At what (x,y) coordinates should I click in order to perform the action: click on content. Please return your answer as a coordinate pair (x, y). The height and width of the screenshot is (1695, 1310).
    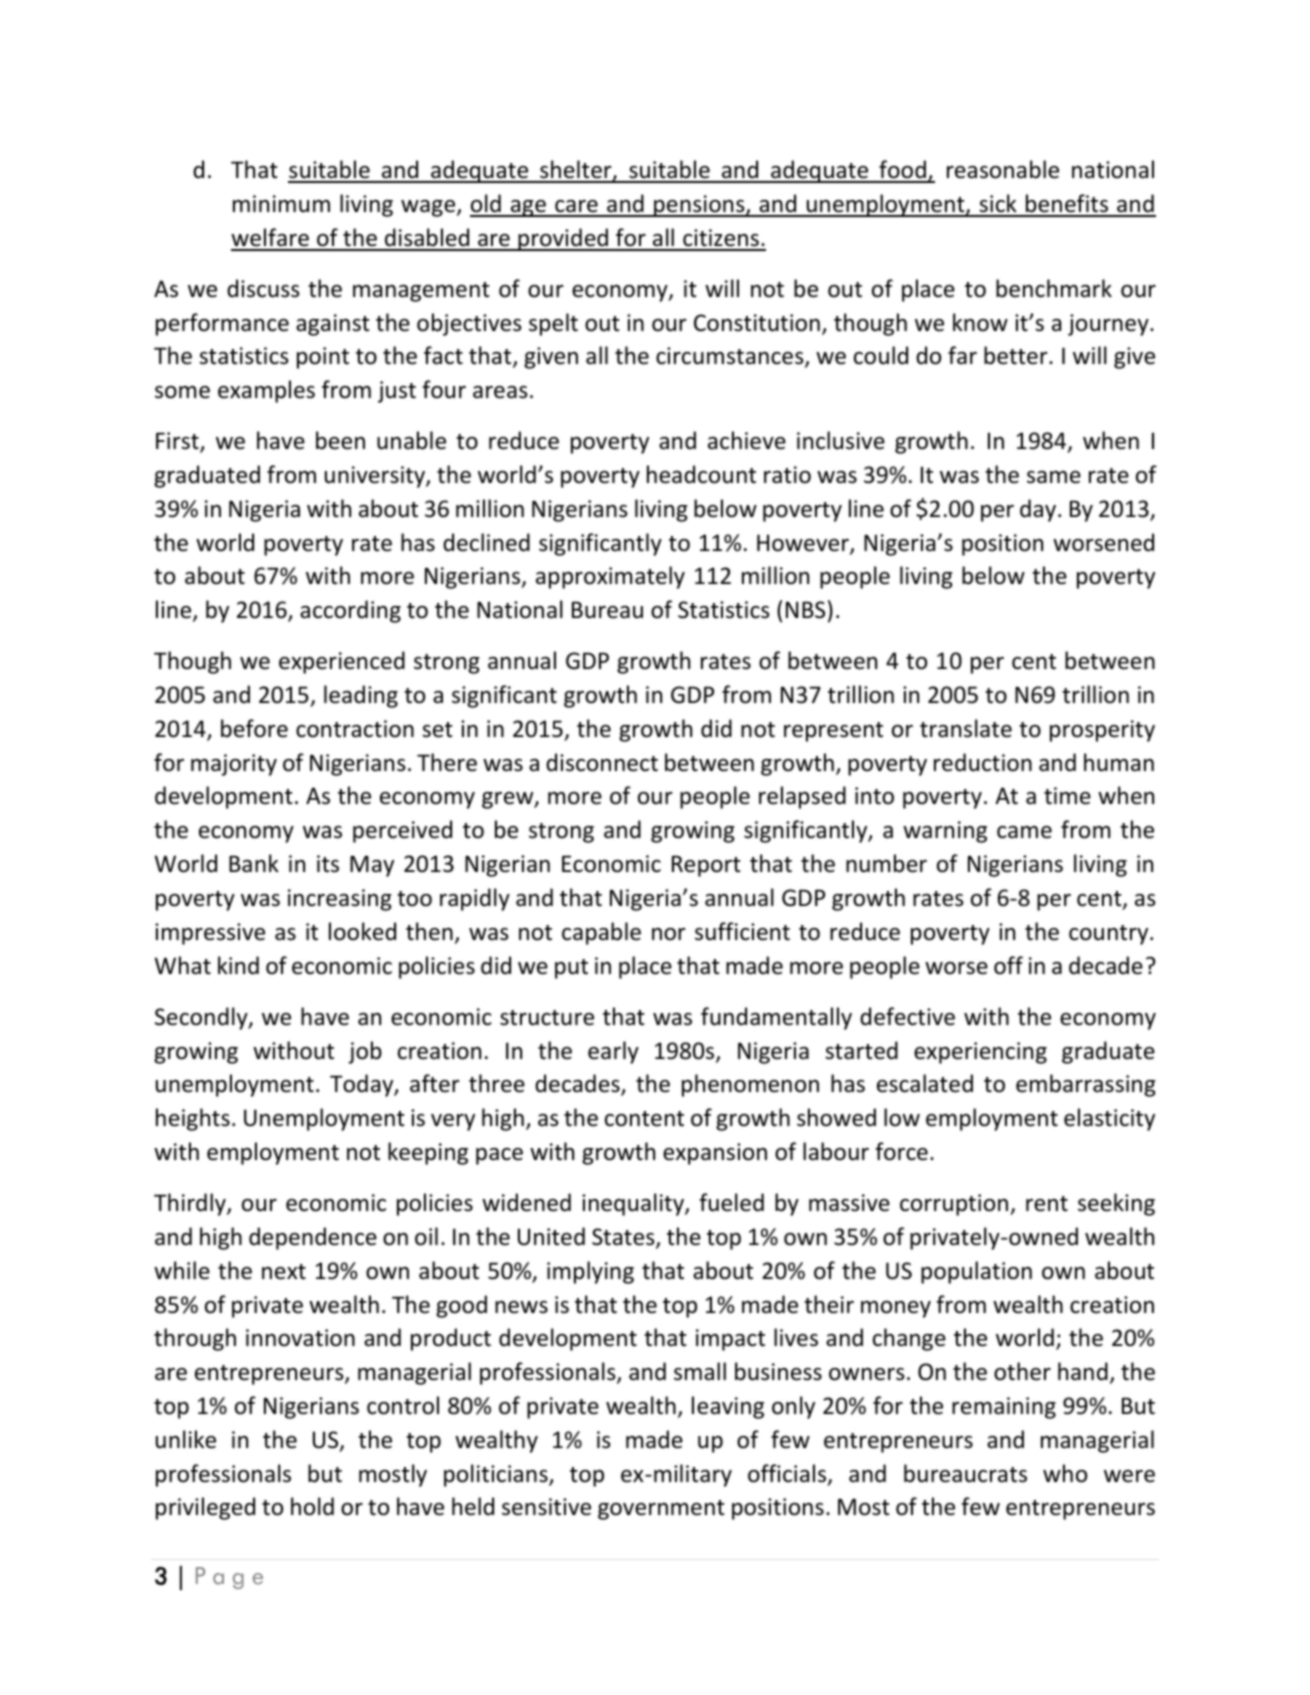
    Looking at the image, I should click on (644, 1119).
